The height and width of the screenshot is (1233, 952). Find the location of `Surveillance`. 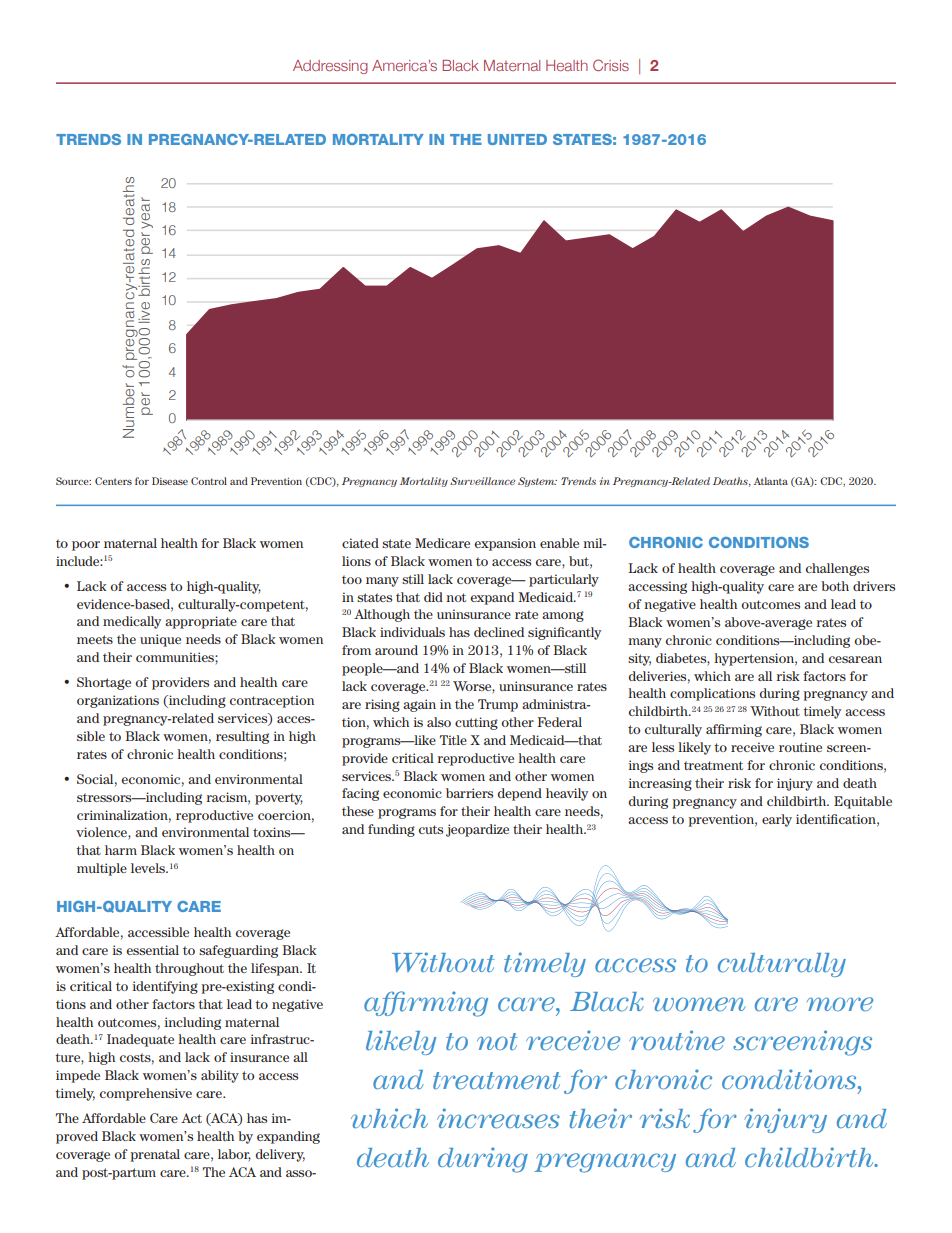

Surveillance is located at coordinates (482, 481).
